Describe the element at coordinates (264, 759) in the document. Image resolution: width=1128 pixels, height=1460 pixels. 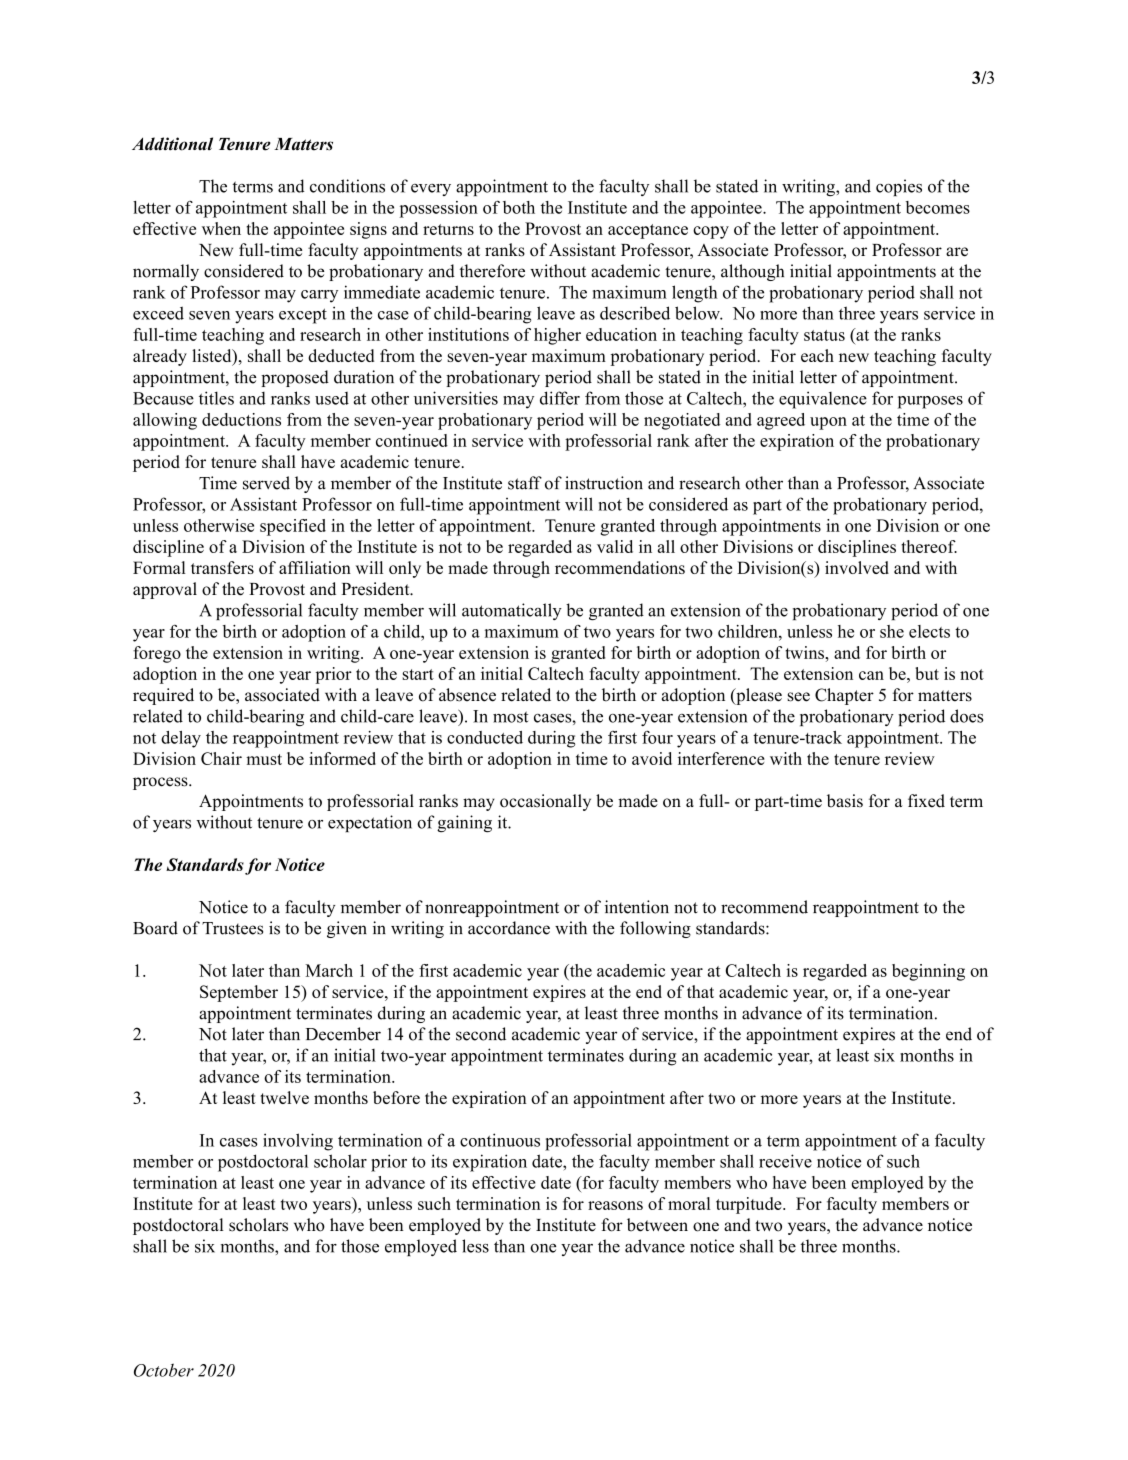
I see `must` at that location.
